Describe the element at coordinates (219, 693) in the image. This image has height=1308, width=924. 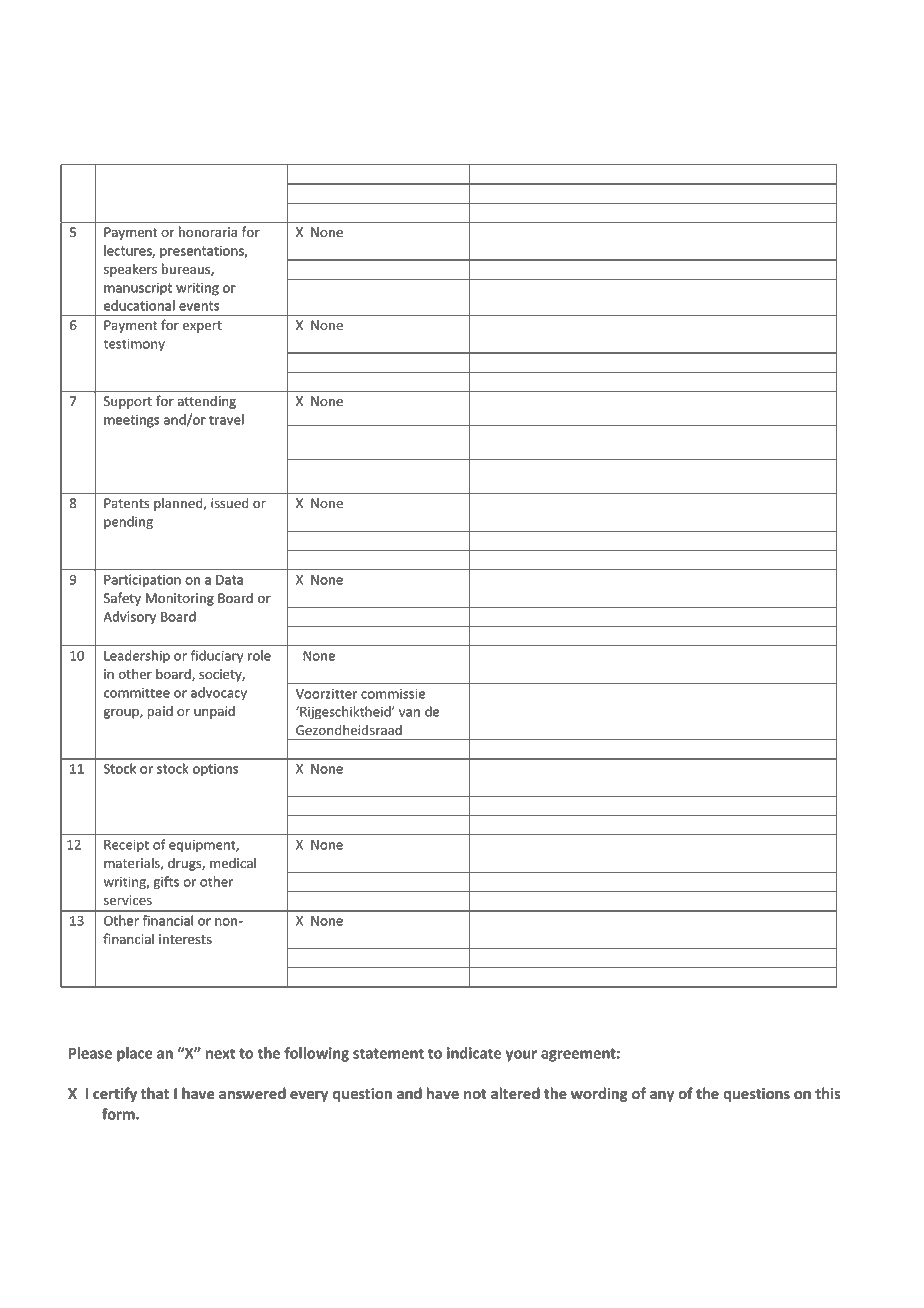
I see `advocacy` at that location.
